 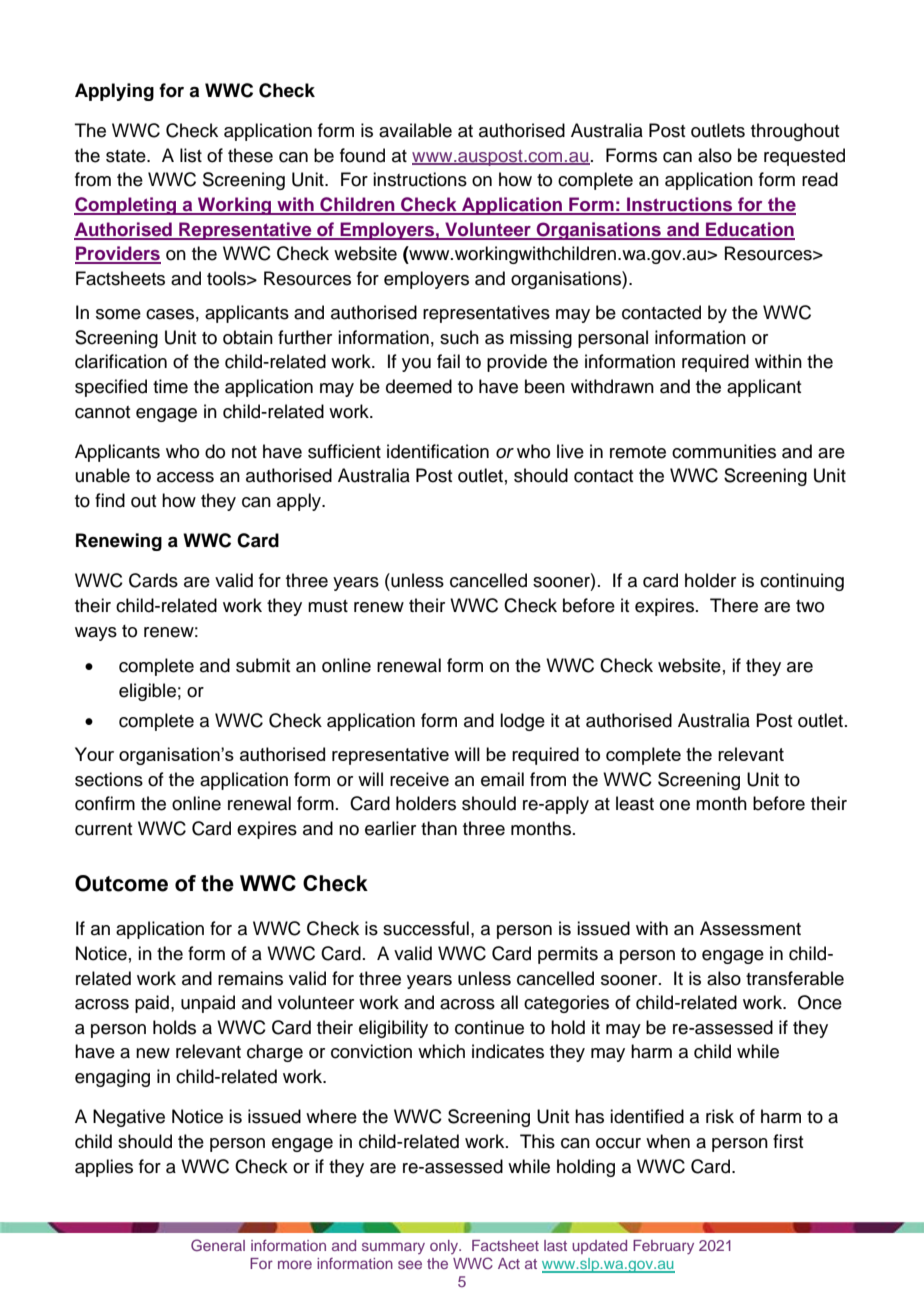 I want to click on continuing, so click(x=802, y=582).
